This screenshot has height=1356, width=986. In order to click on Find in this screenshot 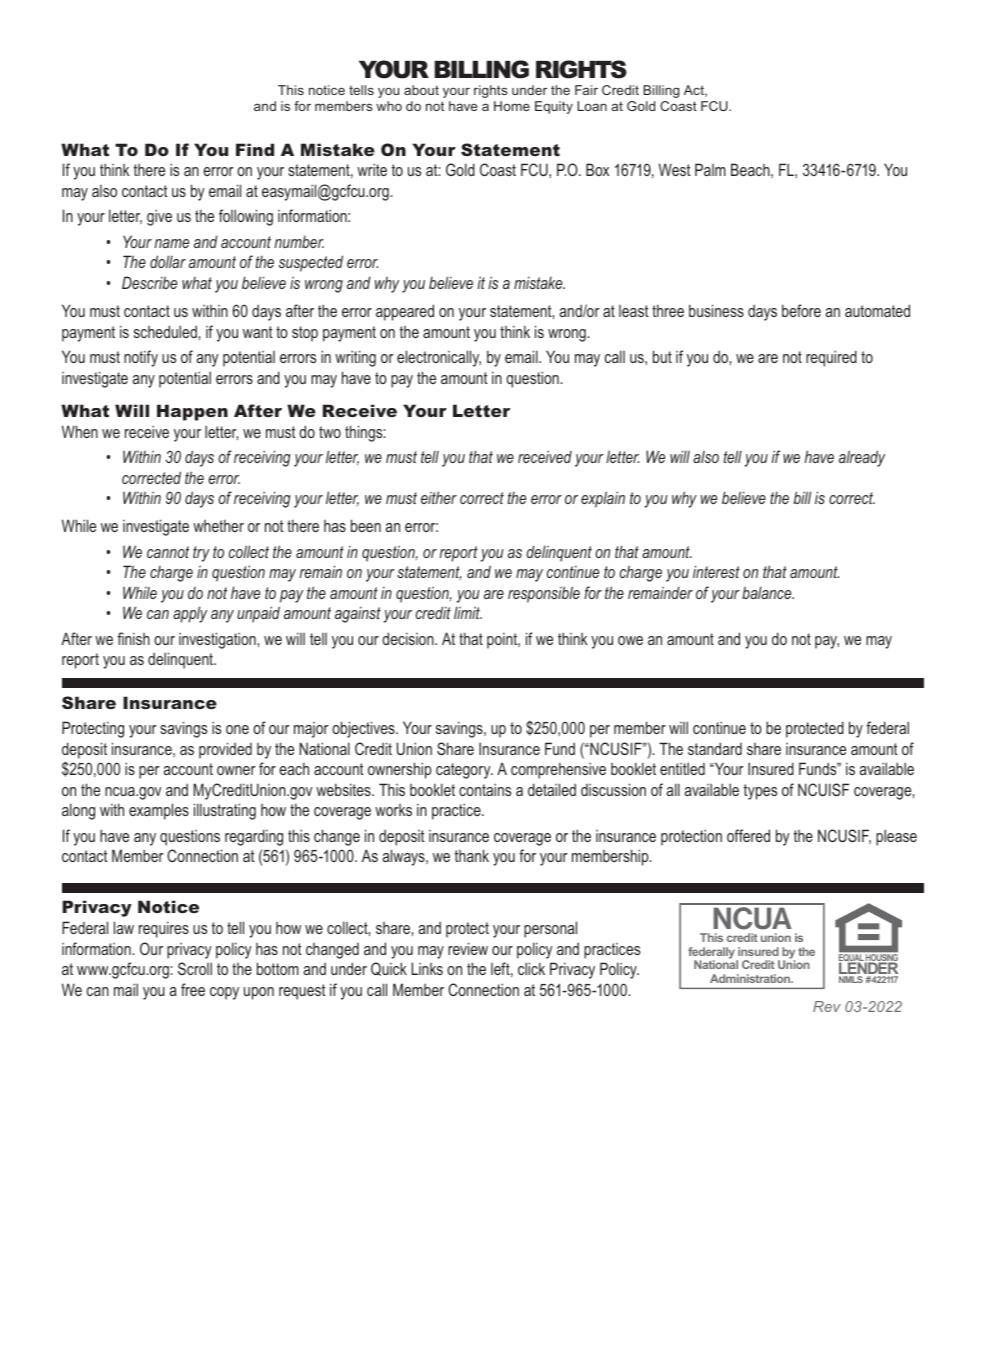, I will do `click(255, 149)`.
